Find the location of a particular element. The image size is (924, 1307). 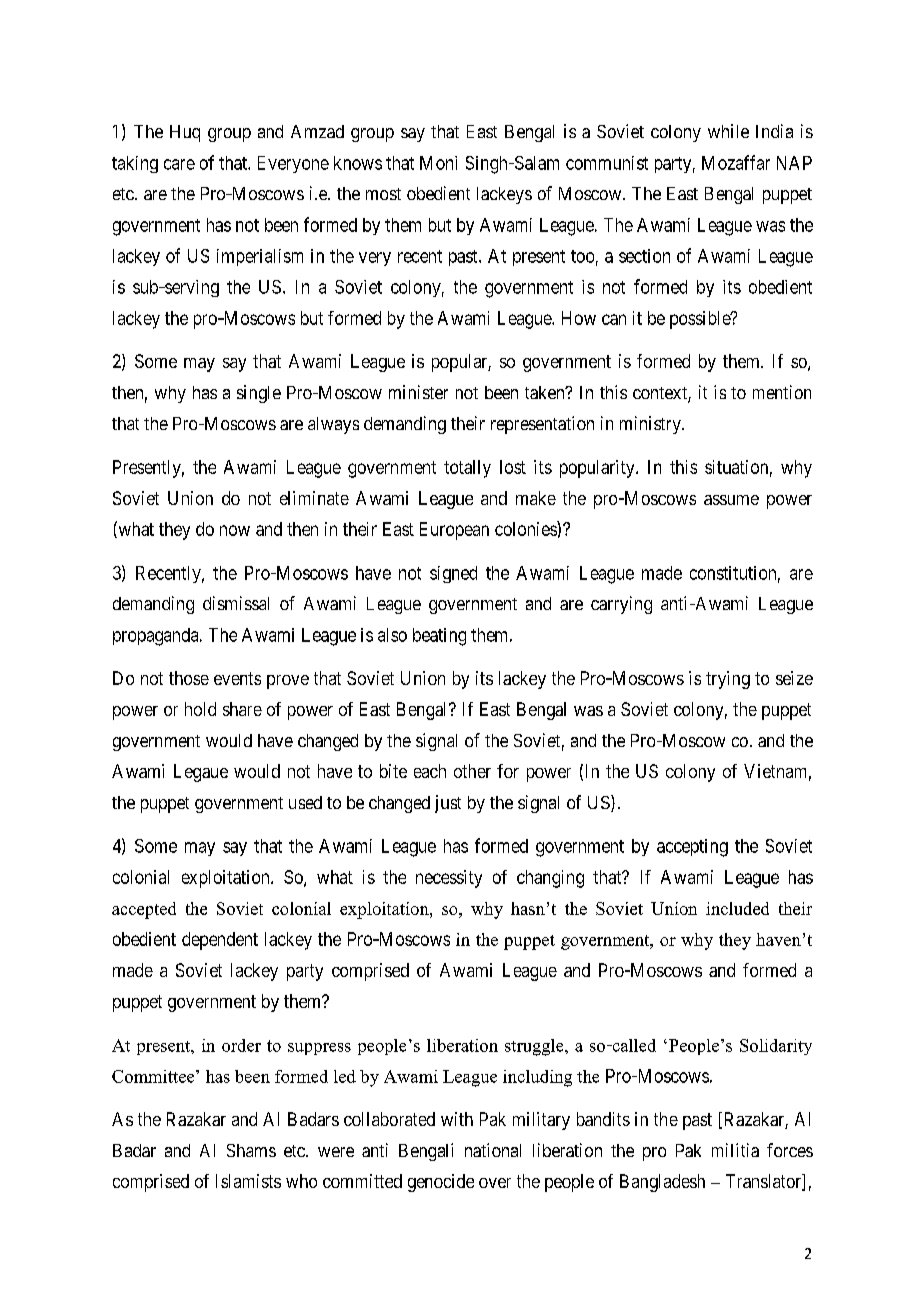

national is located at coordinates (493, 1150).
